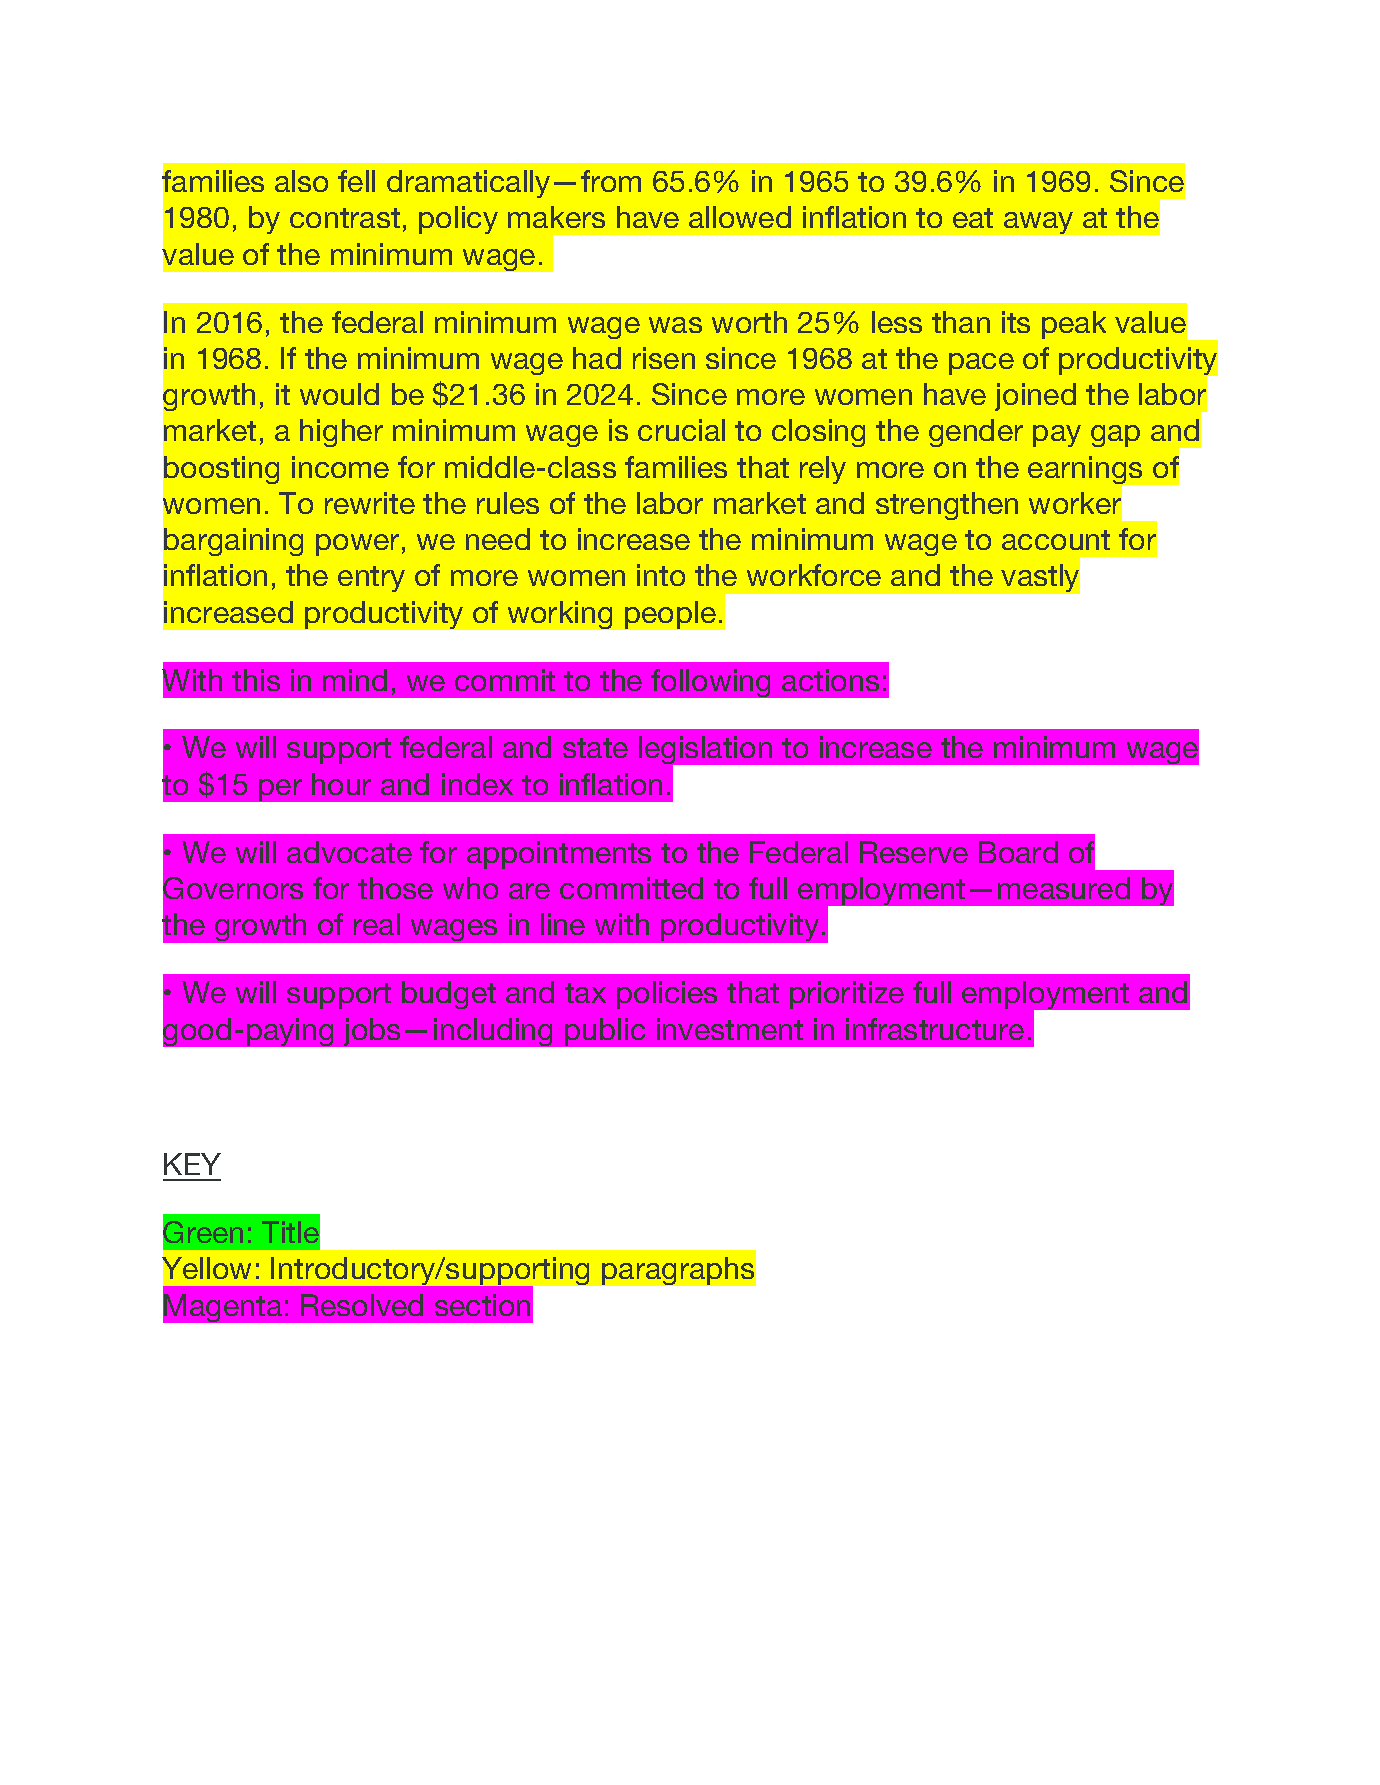 Image resolution: width=1380 pixels, height=1785 pixels. What do you see at coordinates (1018, 852) in the image?
I see `Board` at bounding box center [1018, 852].
